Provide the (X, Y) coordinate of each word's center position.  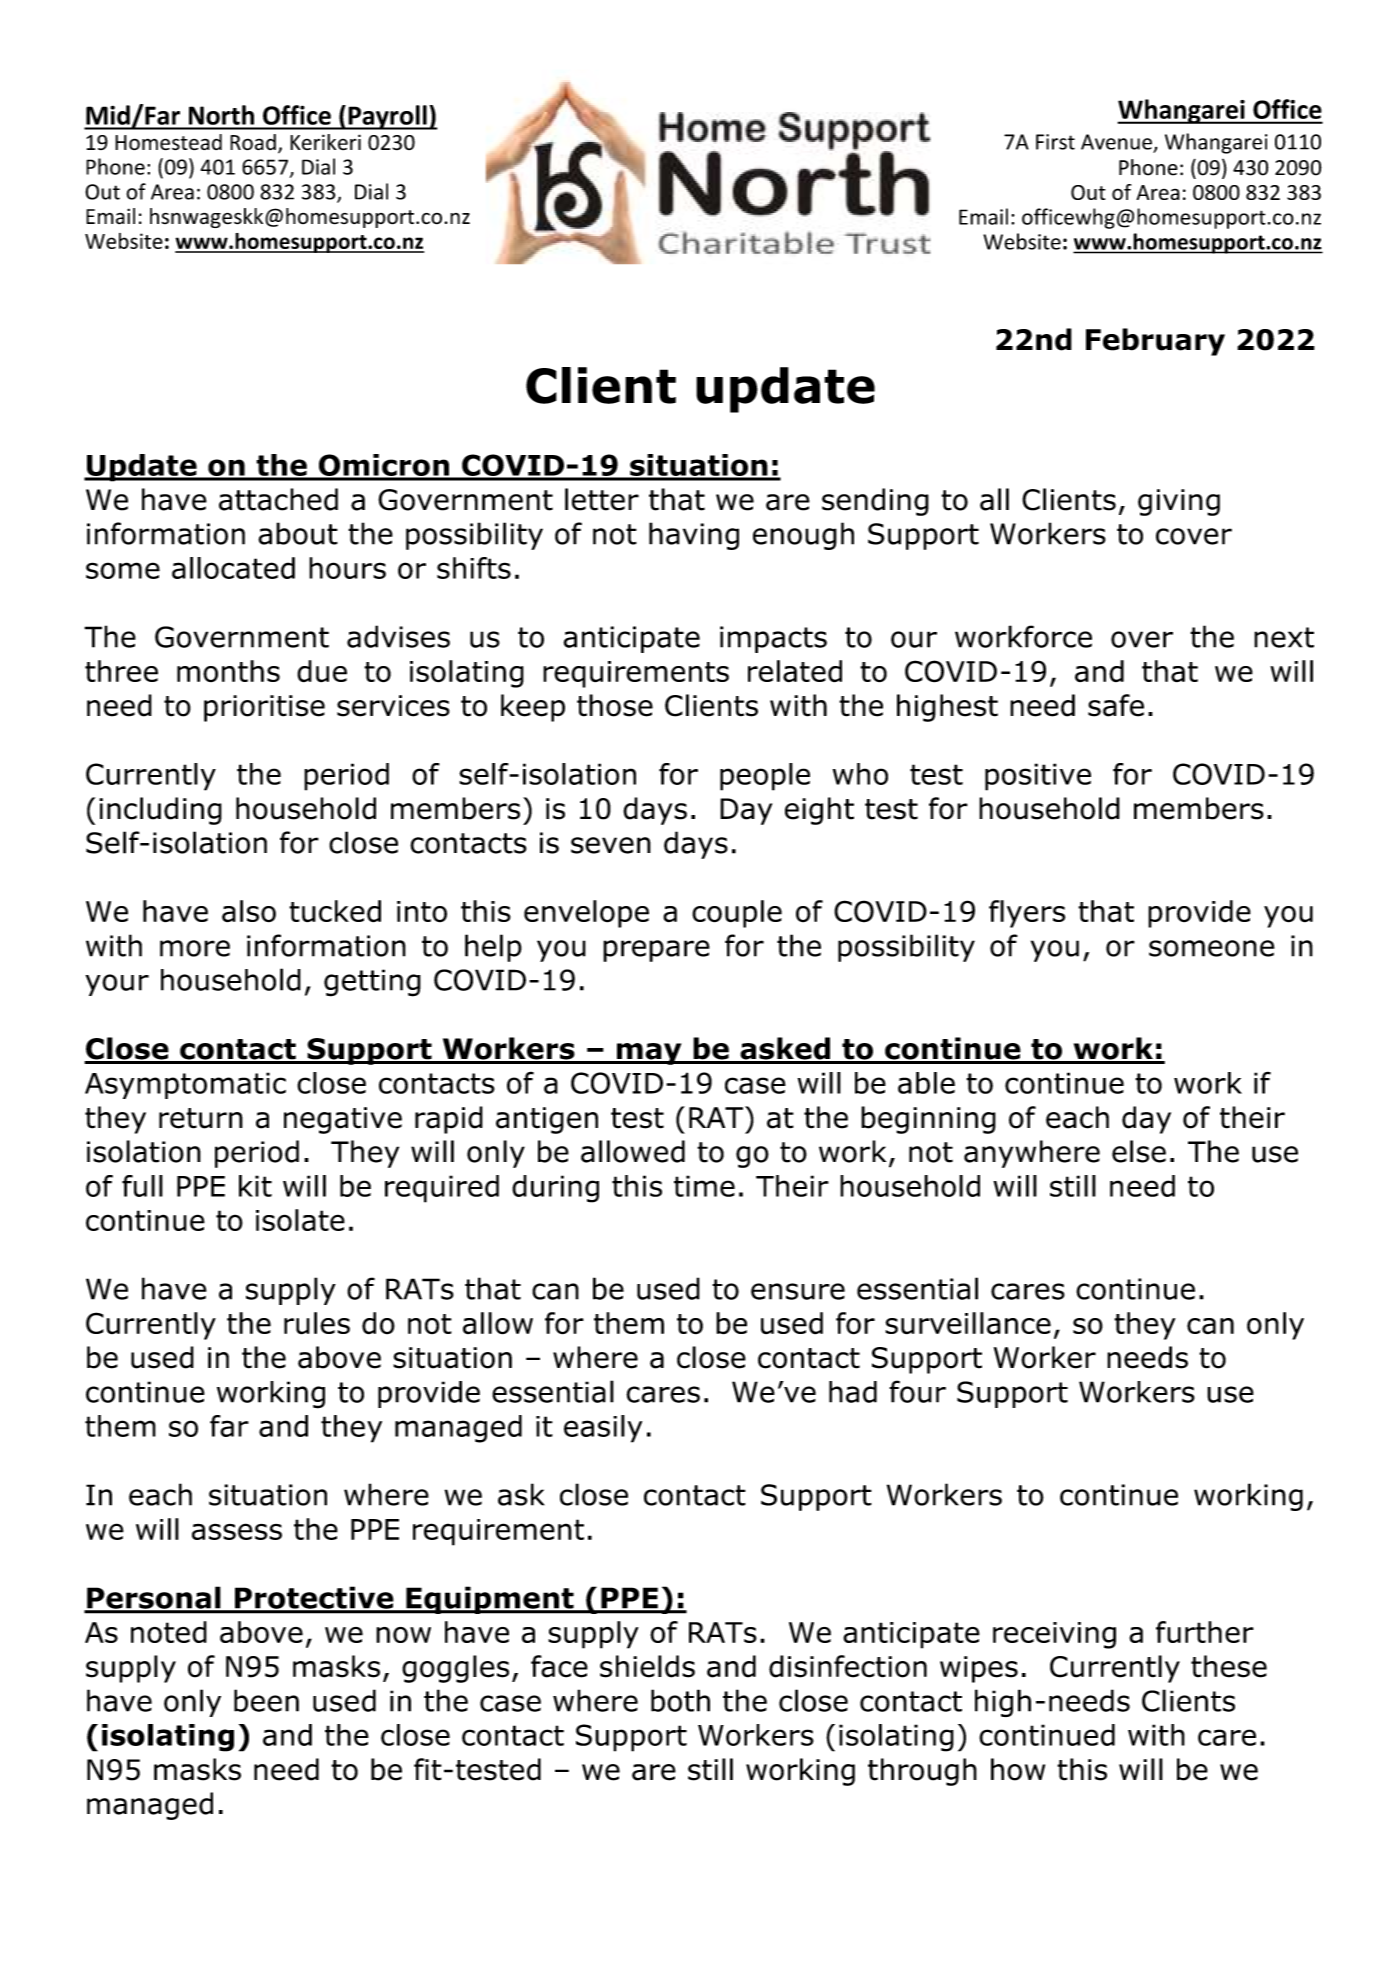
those (615, 705)
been (266, 1700)
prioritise (264, 708)
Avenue (1116, 142)
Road (253, 142)
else (1139, 1151)
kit (255, 1186)
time (704, 1186)
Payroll (387, 117)
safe (1116, 705)
